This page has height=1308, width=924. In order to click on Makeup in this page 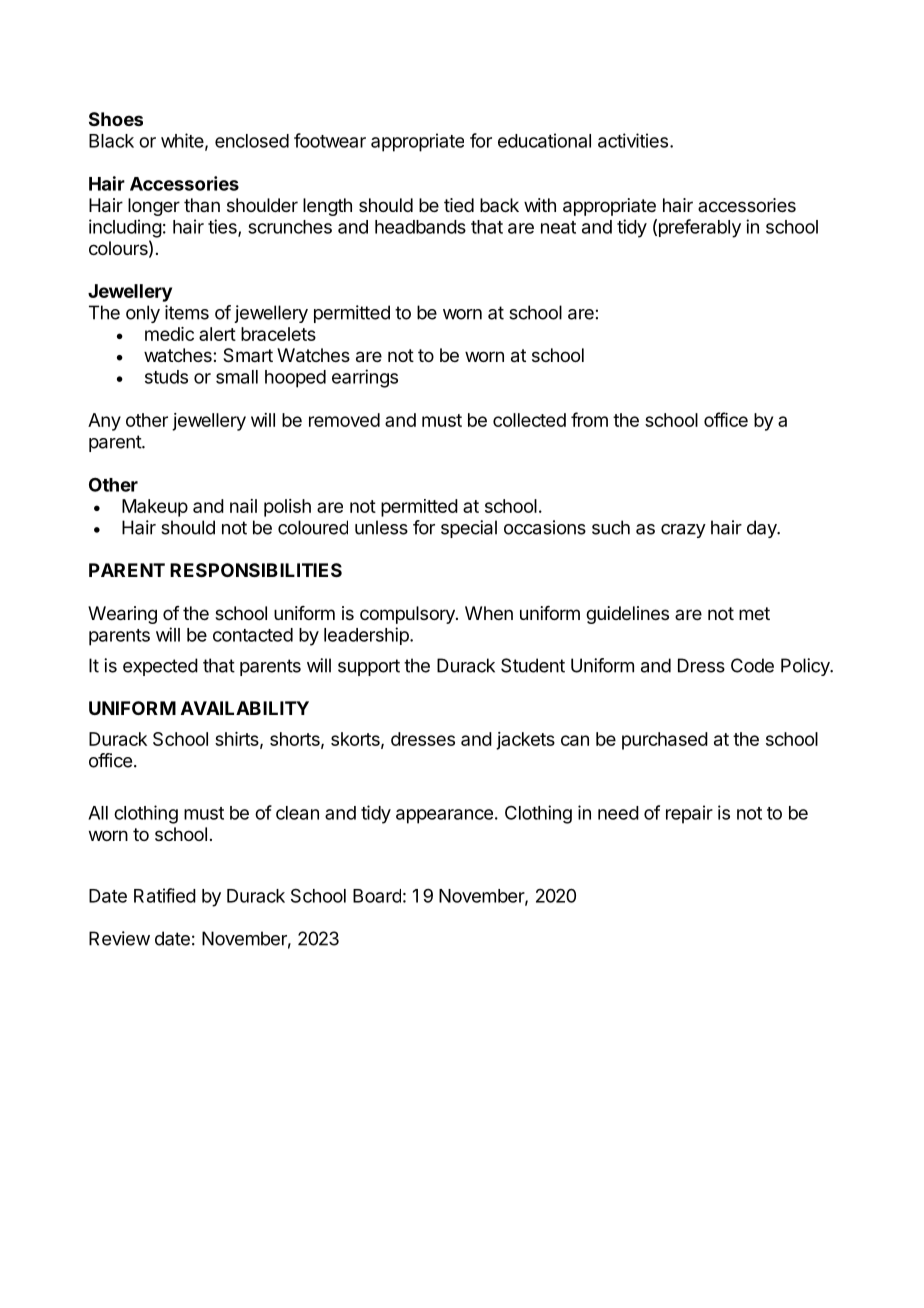, I will do `click(155, 508)`.
